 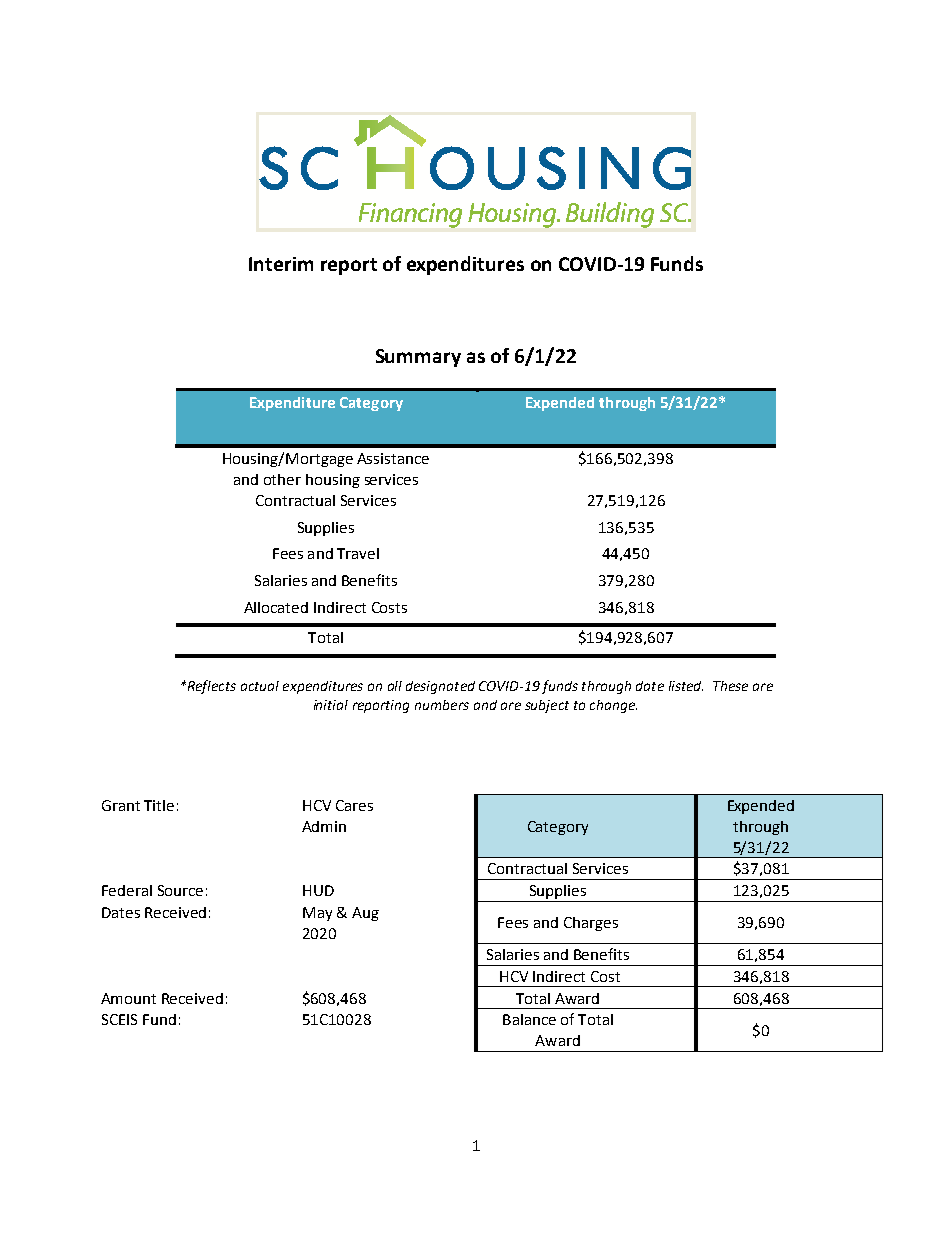 I want to click on listed, so click(x=686, y=686).
